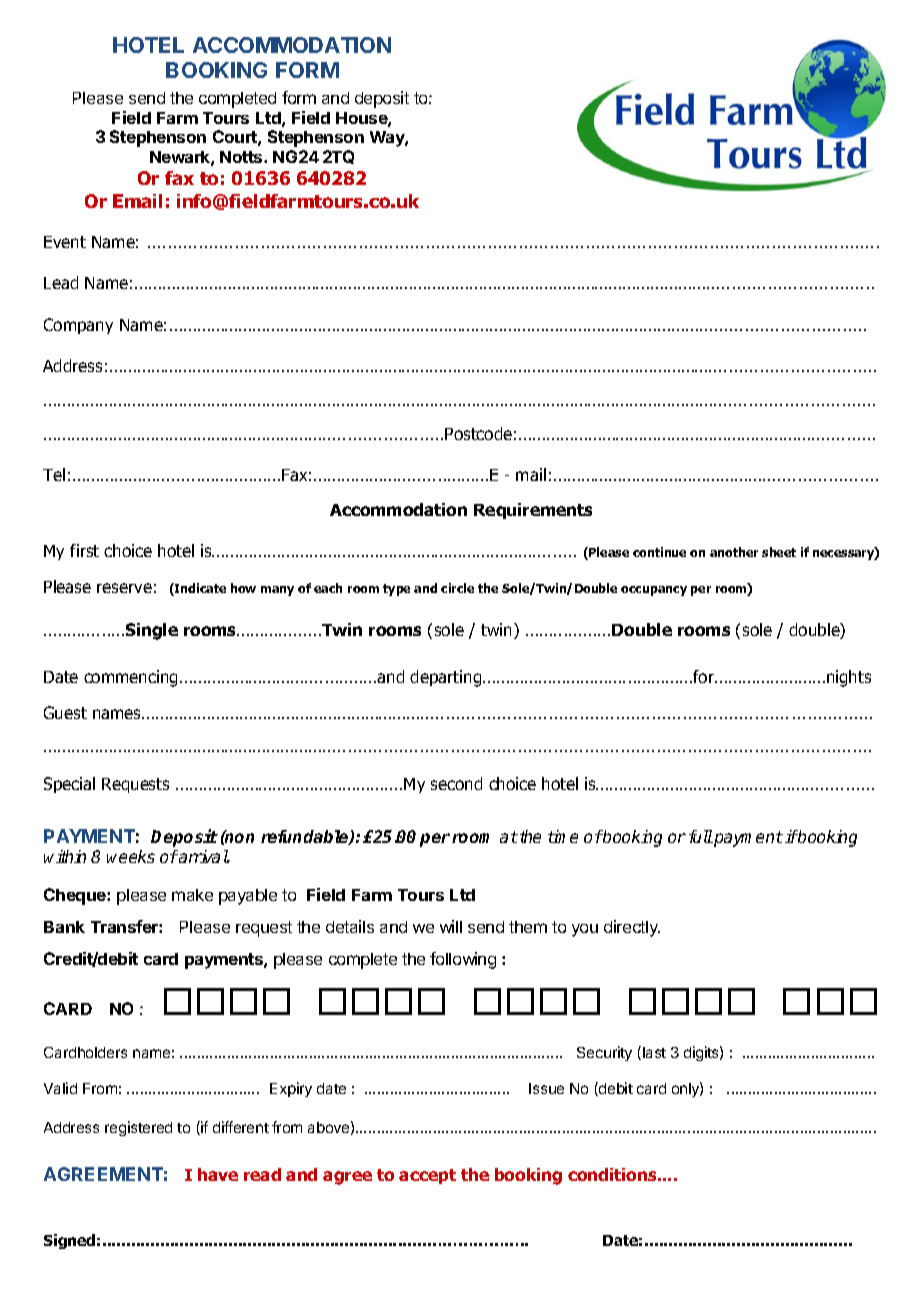 The height and width of the page is (1307, 924). Describe the element at coordinates (427, 1176) in the page. I see `accept` at that location.
